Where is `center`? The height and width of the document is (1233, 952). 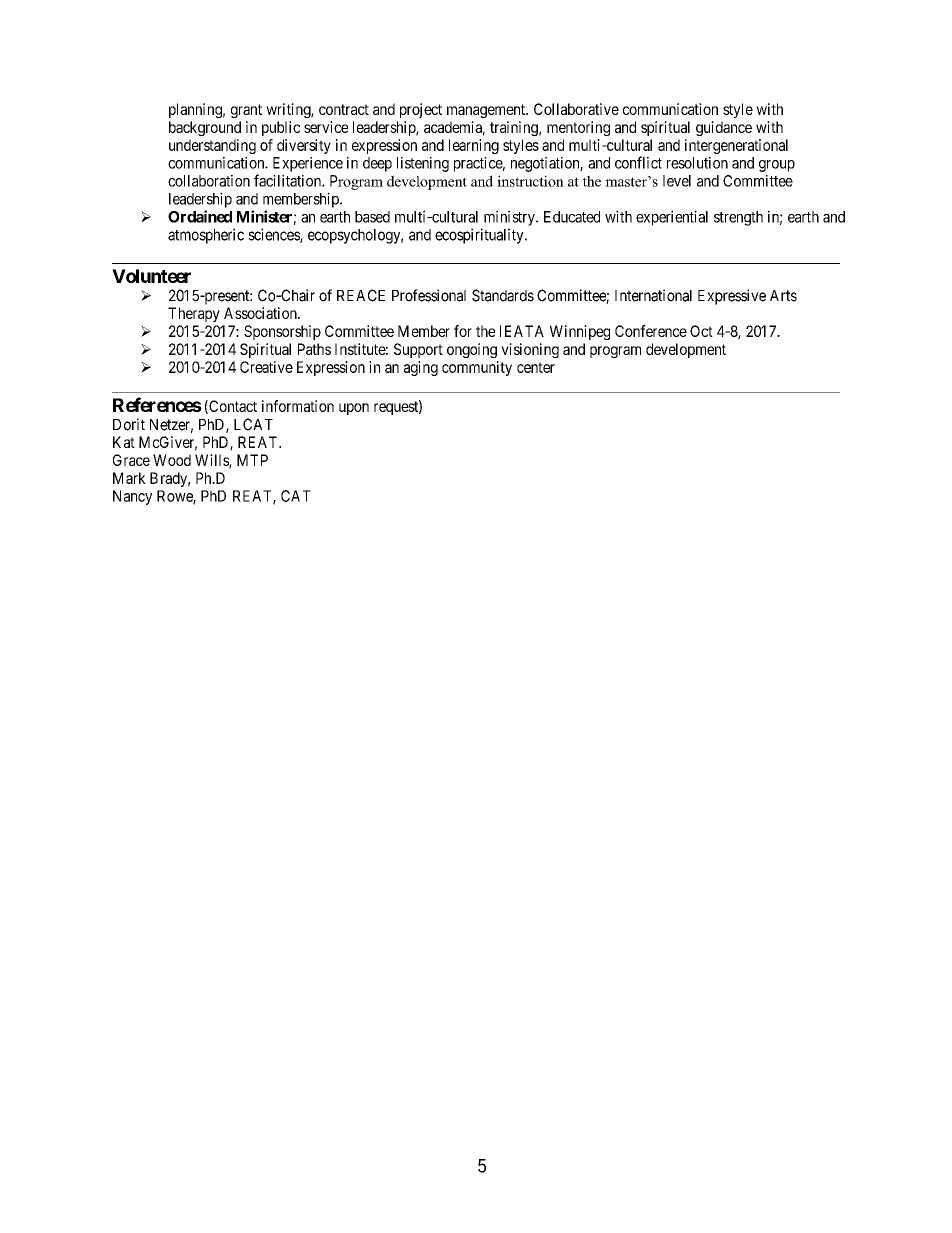
center is located at coordinates (536, 367).
